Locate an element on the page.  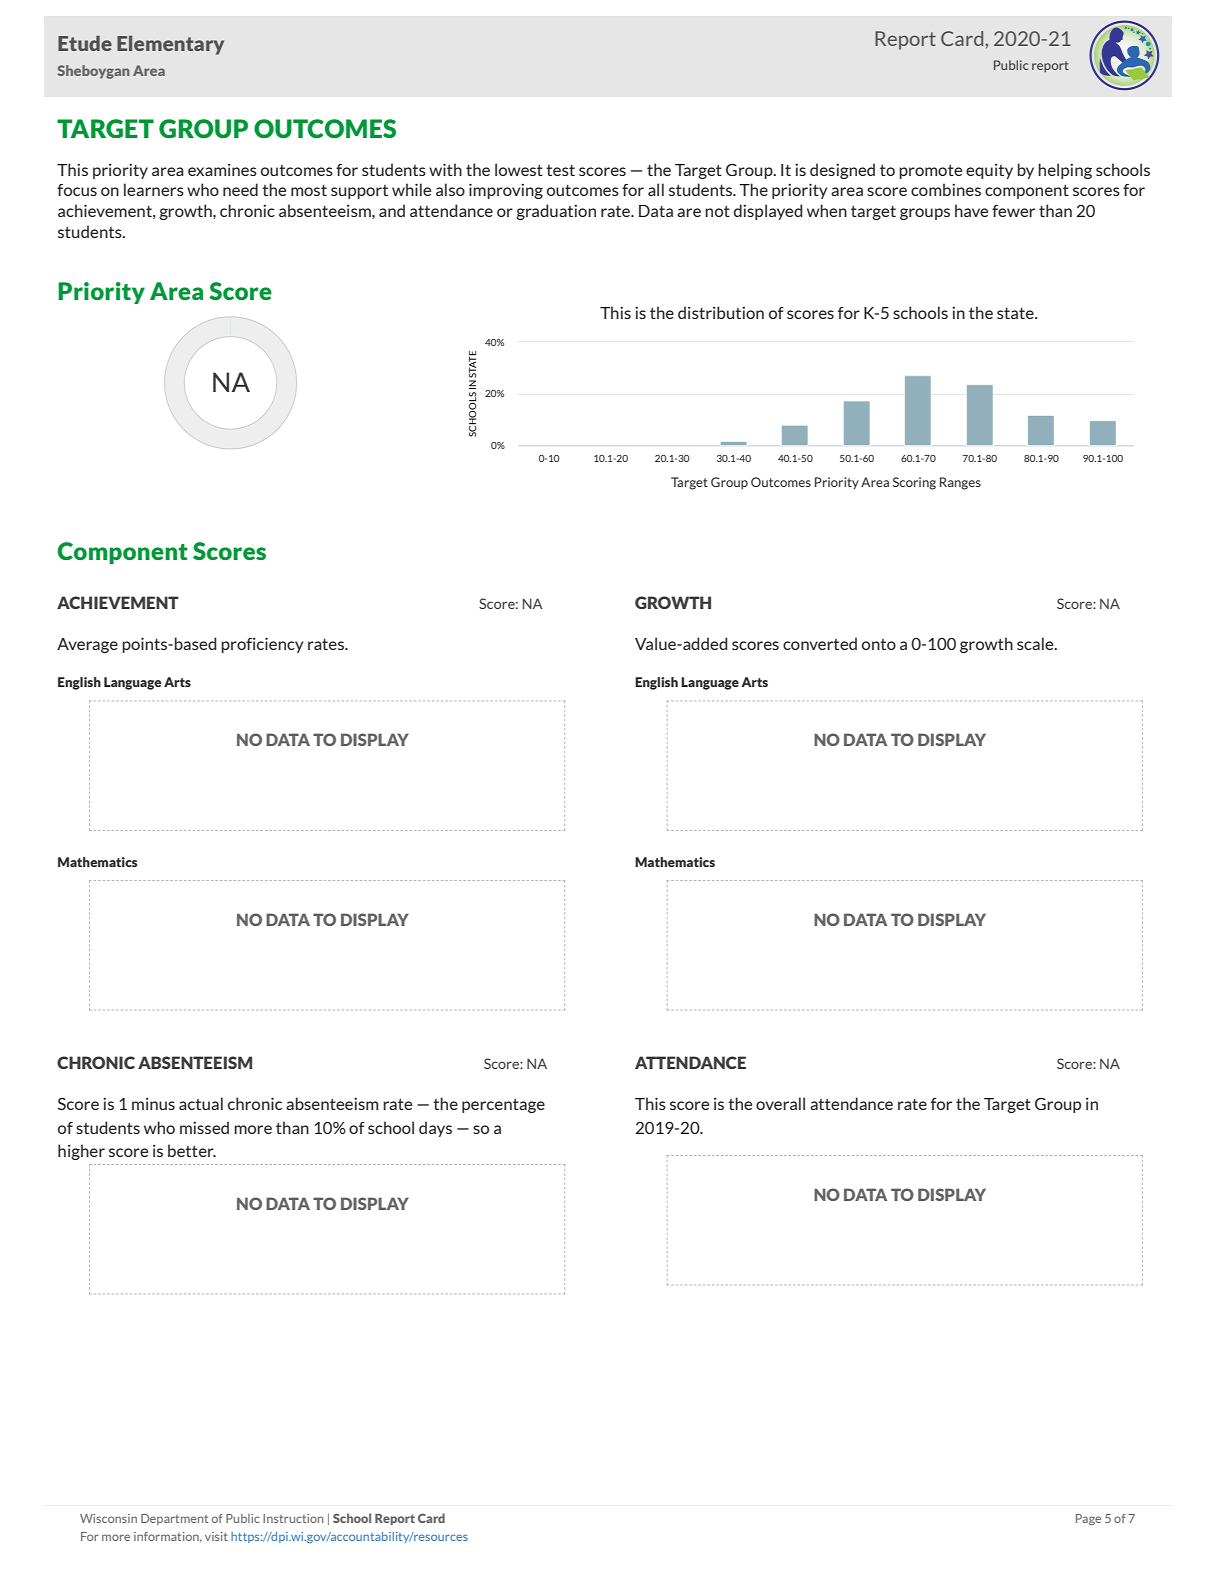
equity is located at coordinates (989, 171).
